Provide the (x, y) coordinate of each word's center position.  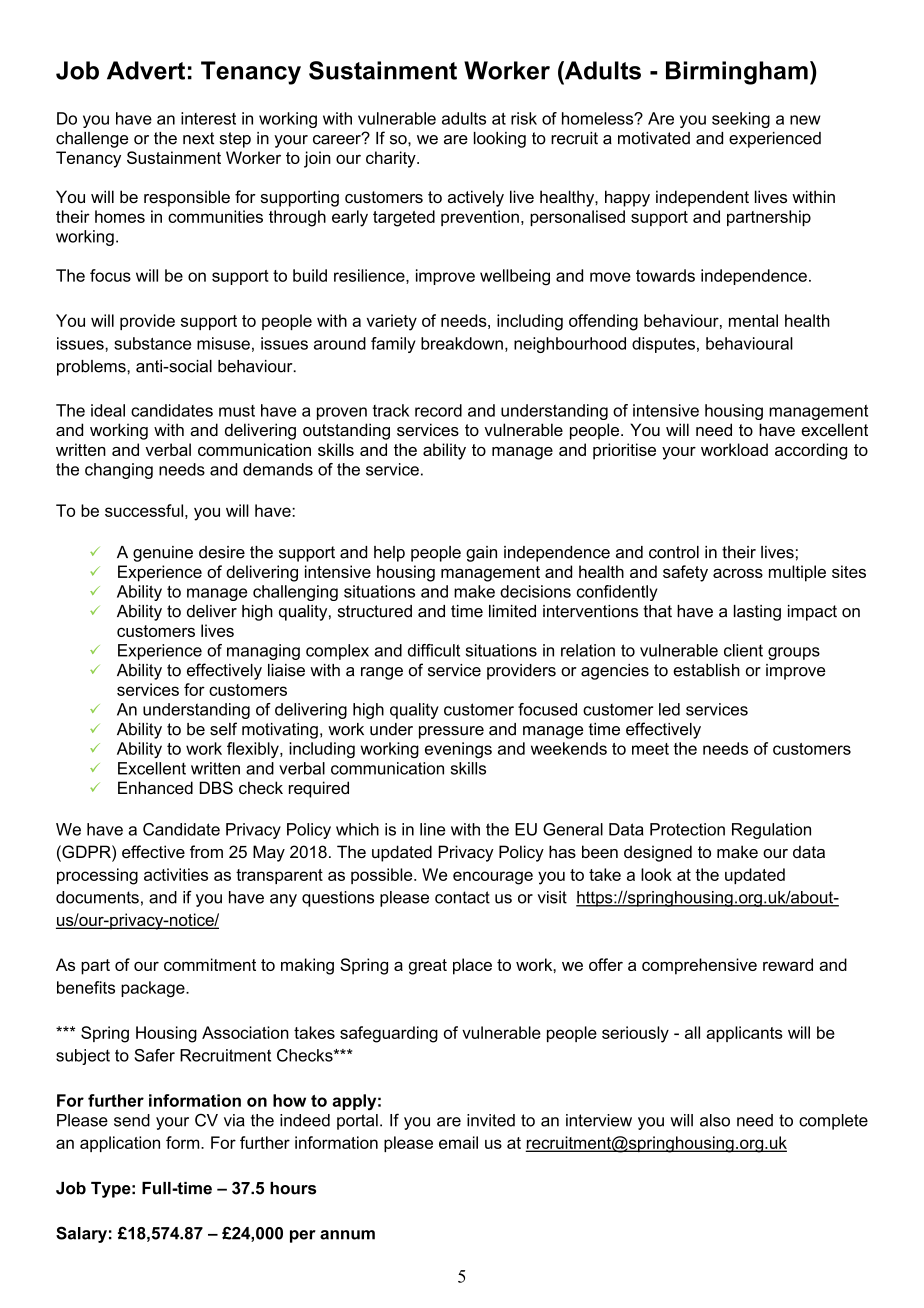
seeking (741, 120)
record (438, 410)
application (120, 1144)
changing (119, 471)
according (811, 451)
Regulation (771, 831)
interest (208, 118)
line (432, 829)
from (206, 851)
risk (524, 118)
